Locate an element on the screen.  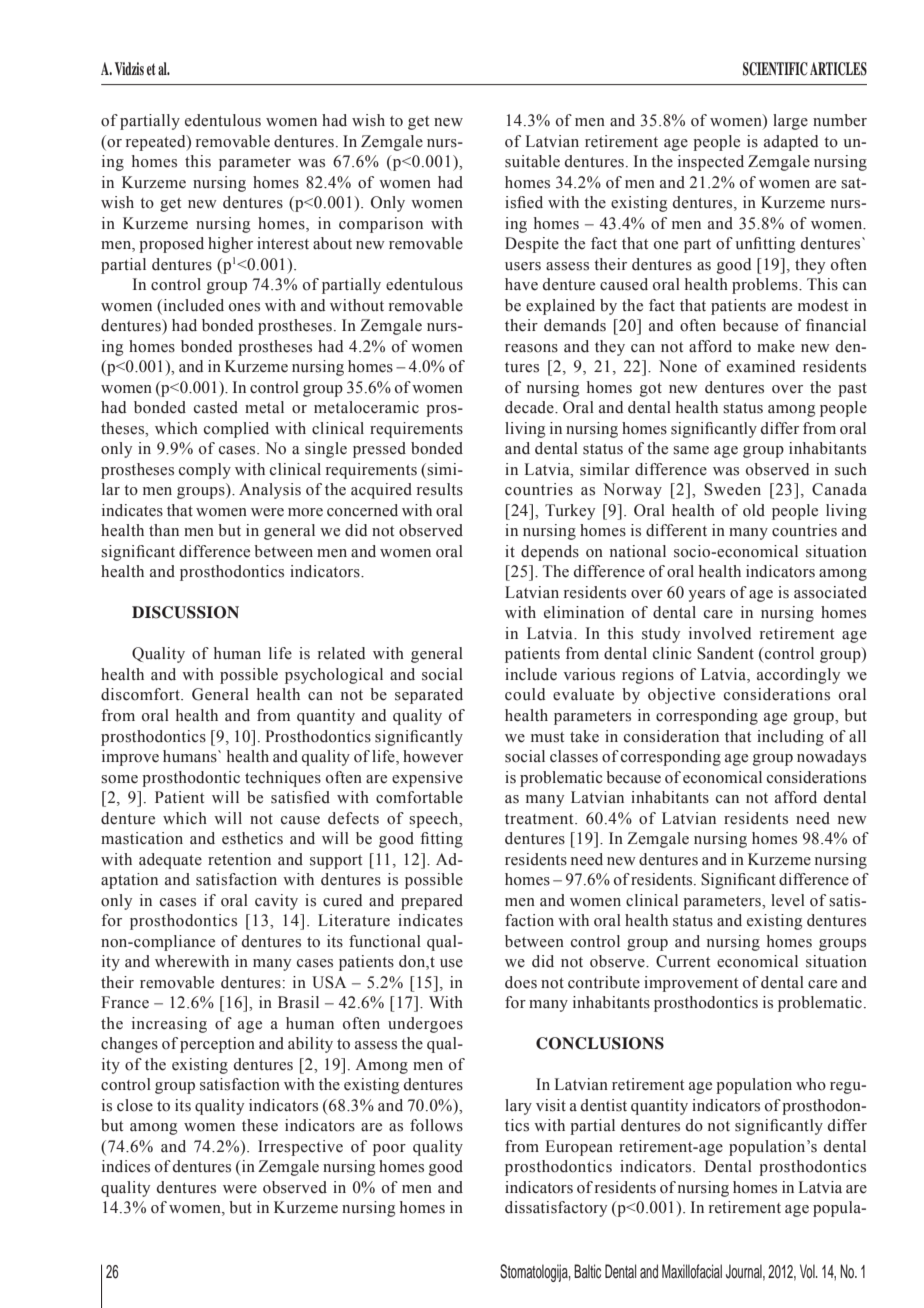
Maxillofacial is located at coordinates (692, 1271).
